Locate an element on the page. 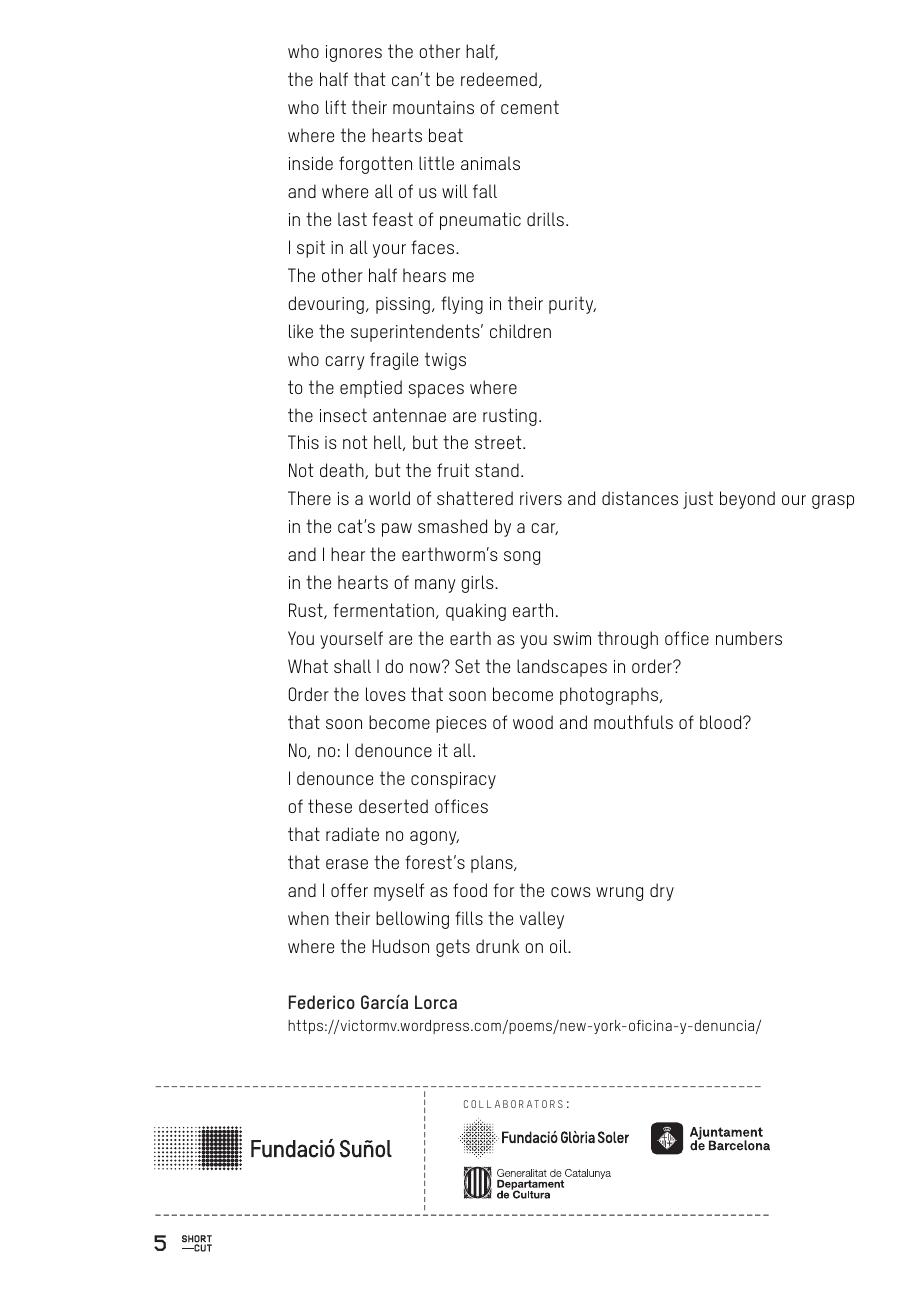 The image size is (924, 1308). oil is located at coordinates (559, 946).
